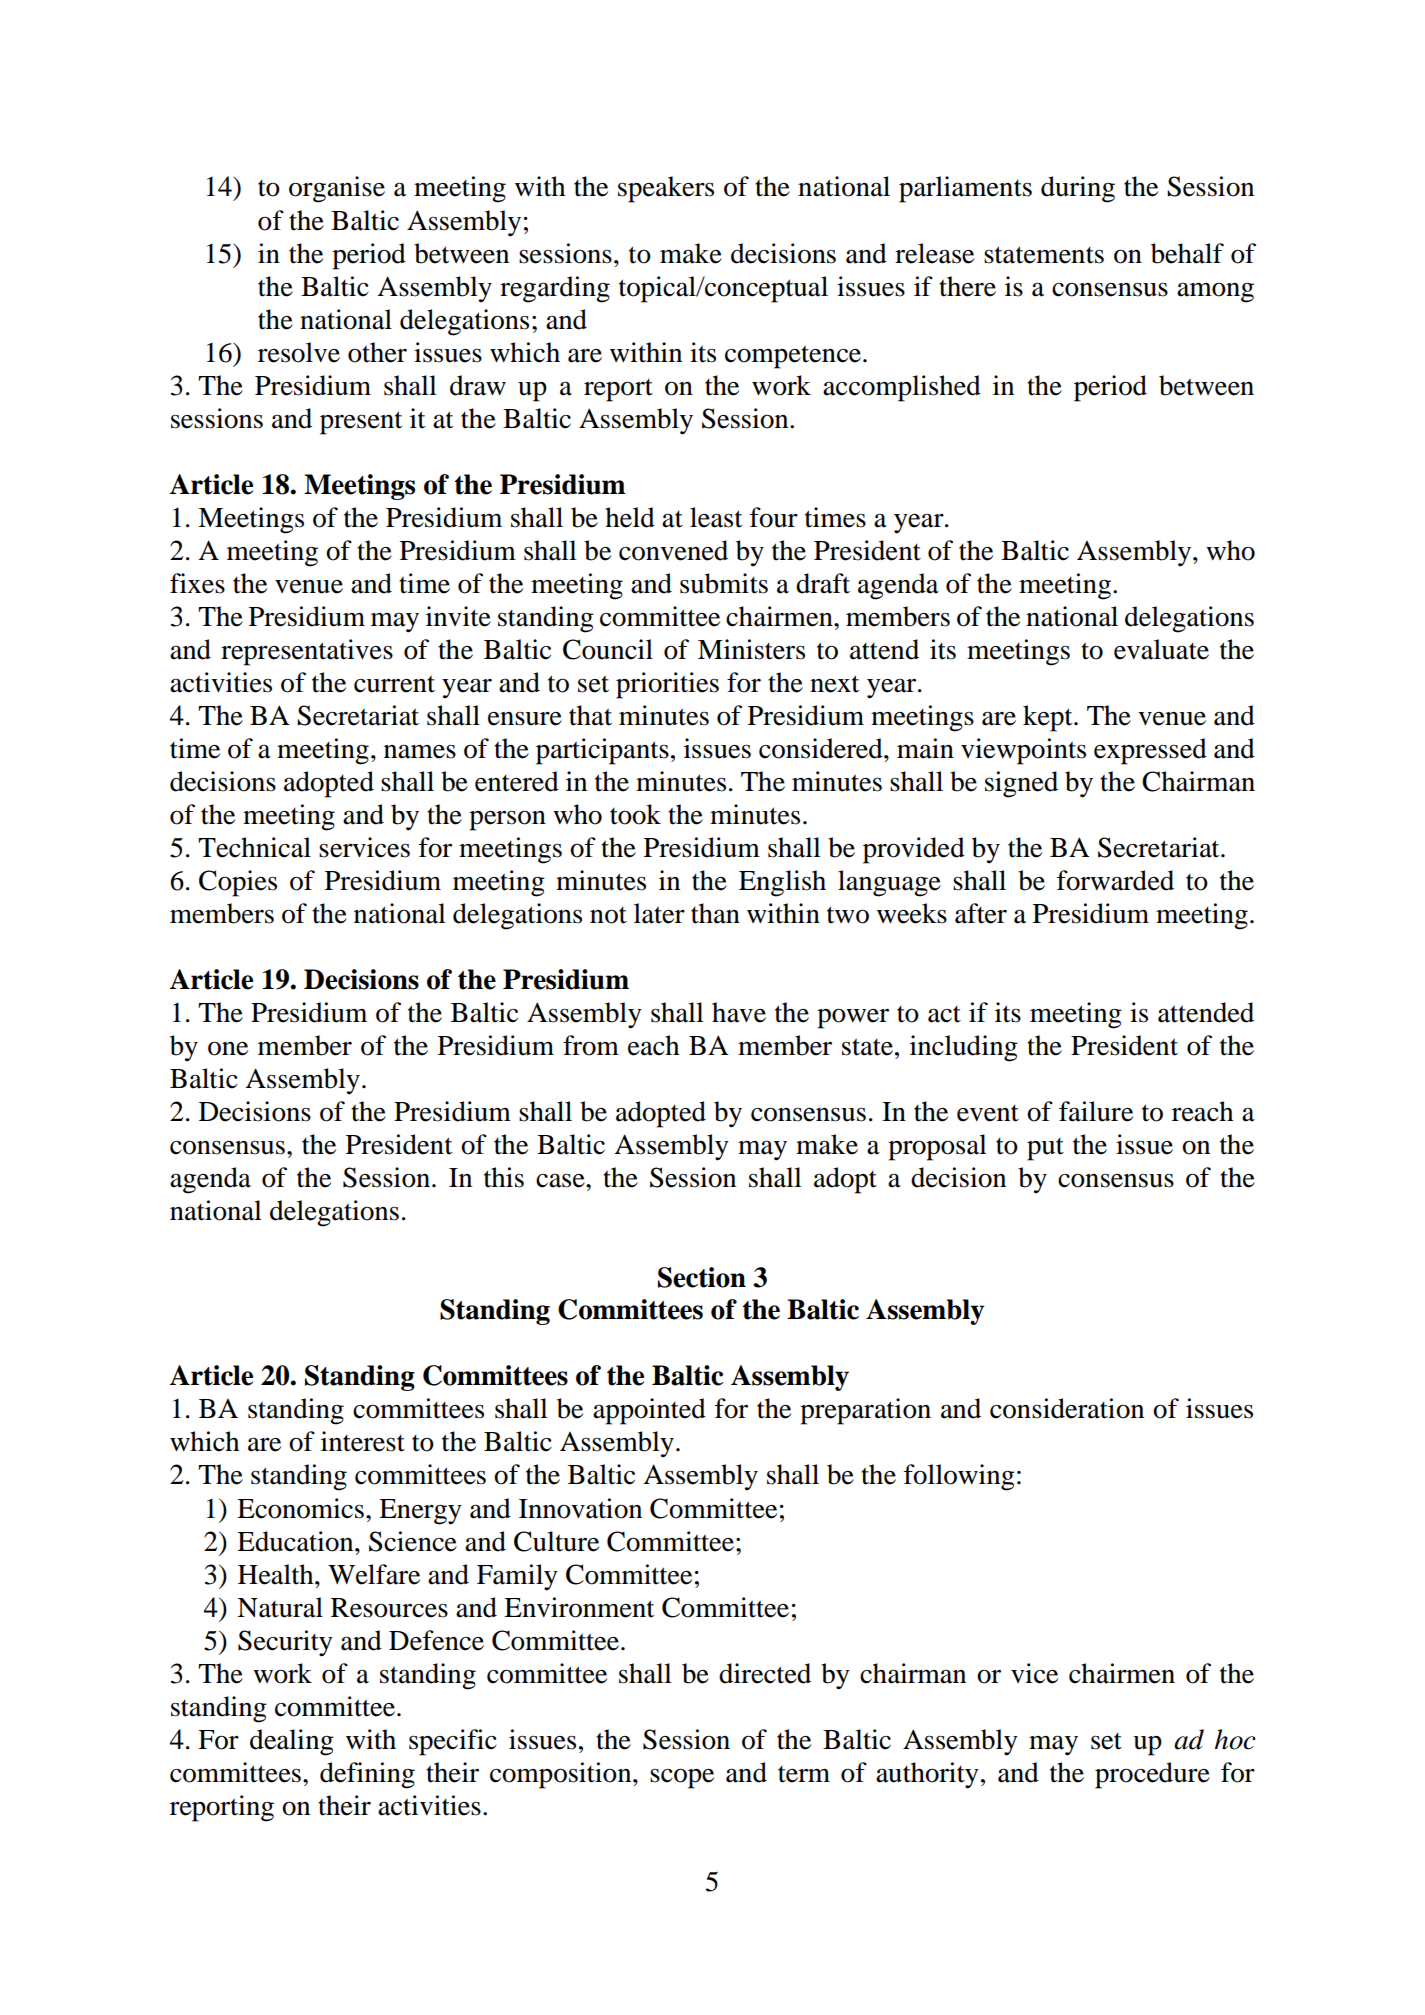 This page has height=2015, width=1425. What do you see at coordinates (1078, 189) in the page?
I see `during` at bounding box center [1078, 189].
